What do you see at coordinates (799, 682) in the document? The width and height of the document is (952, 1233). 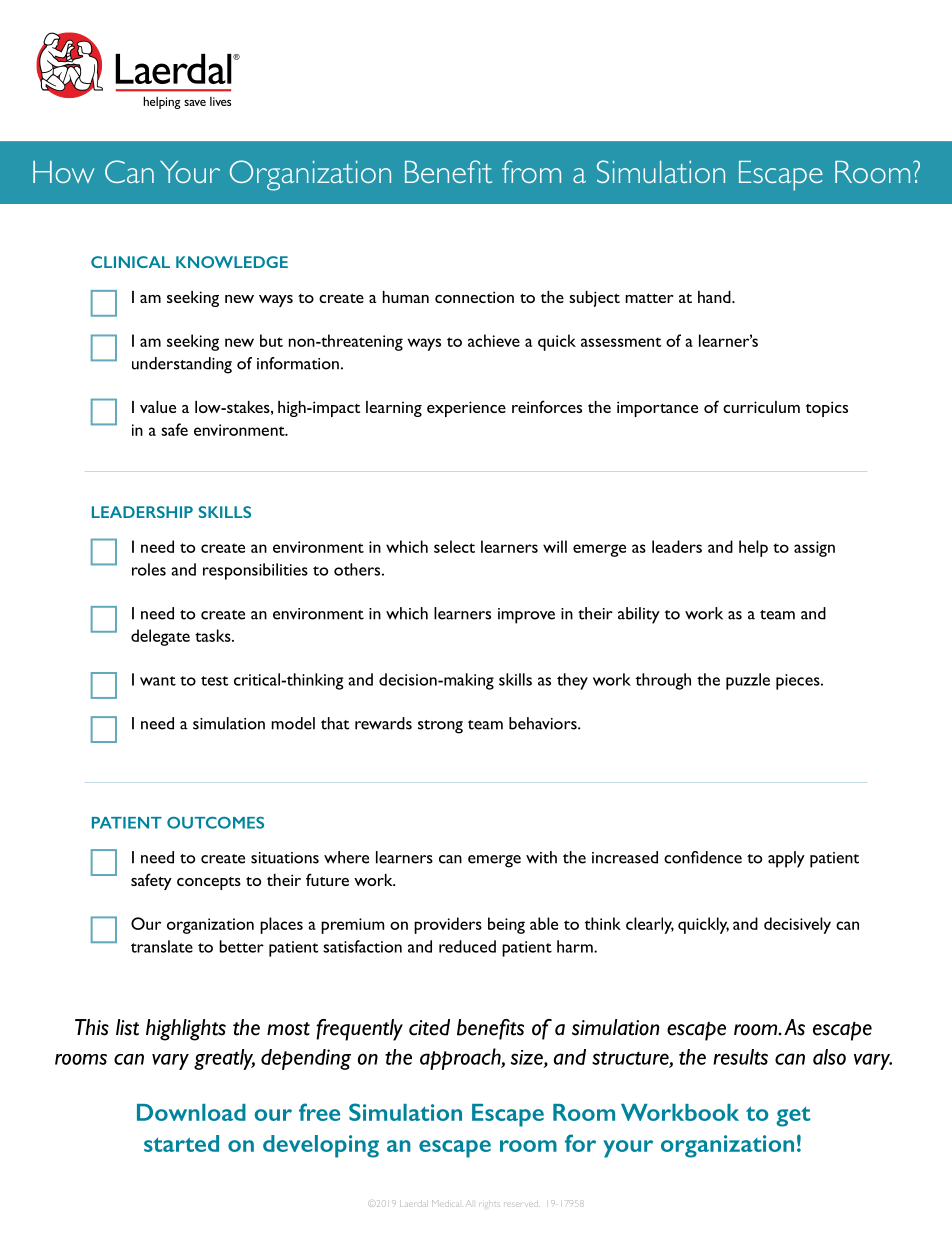 I see `pieces` at bounding box center [799, 682].
